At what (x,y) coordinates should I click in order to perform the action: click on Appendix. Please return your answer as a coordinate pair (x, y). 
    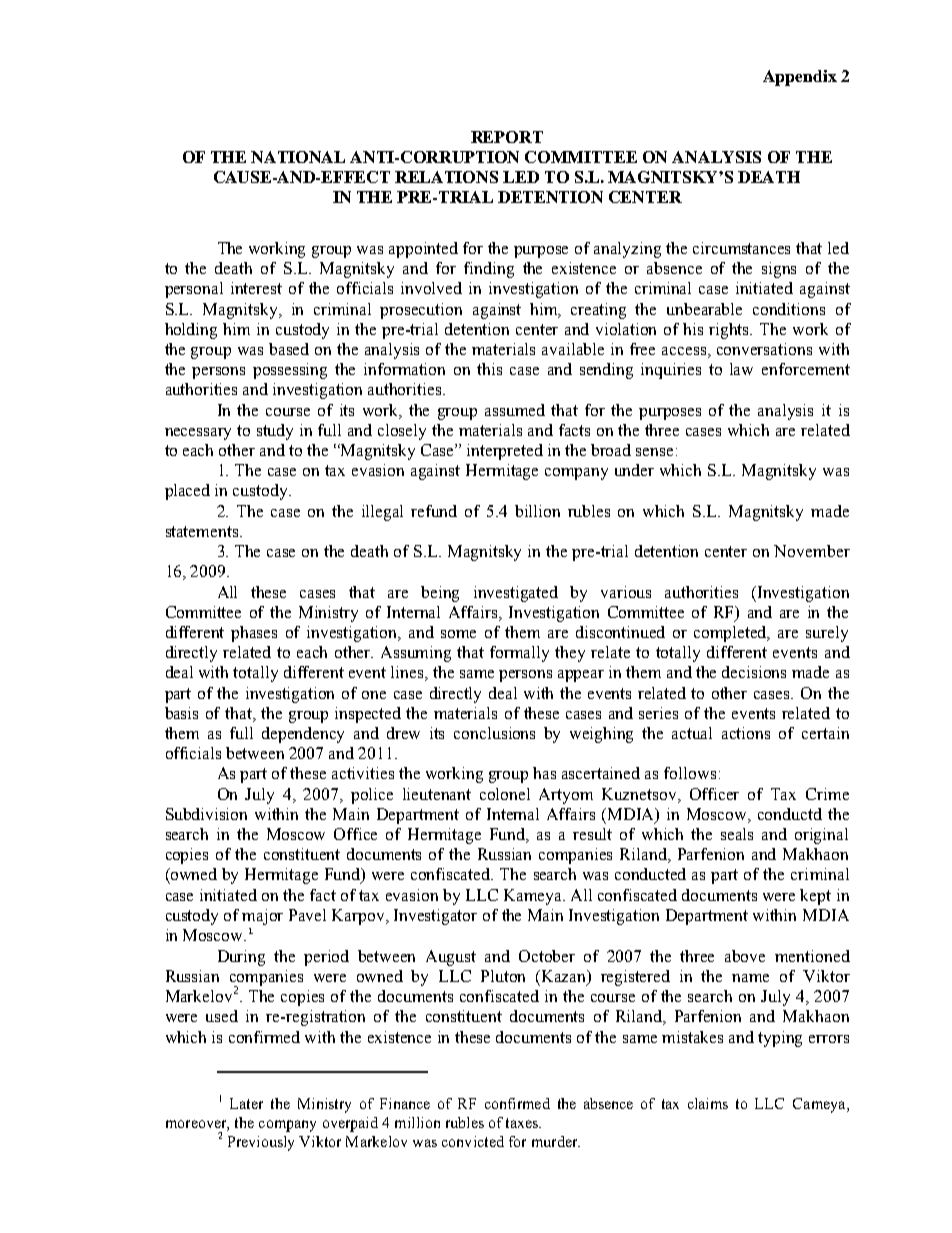
    Looking at the image, I should click on (800, 78).
